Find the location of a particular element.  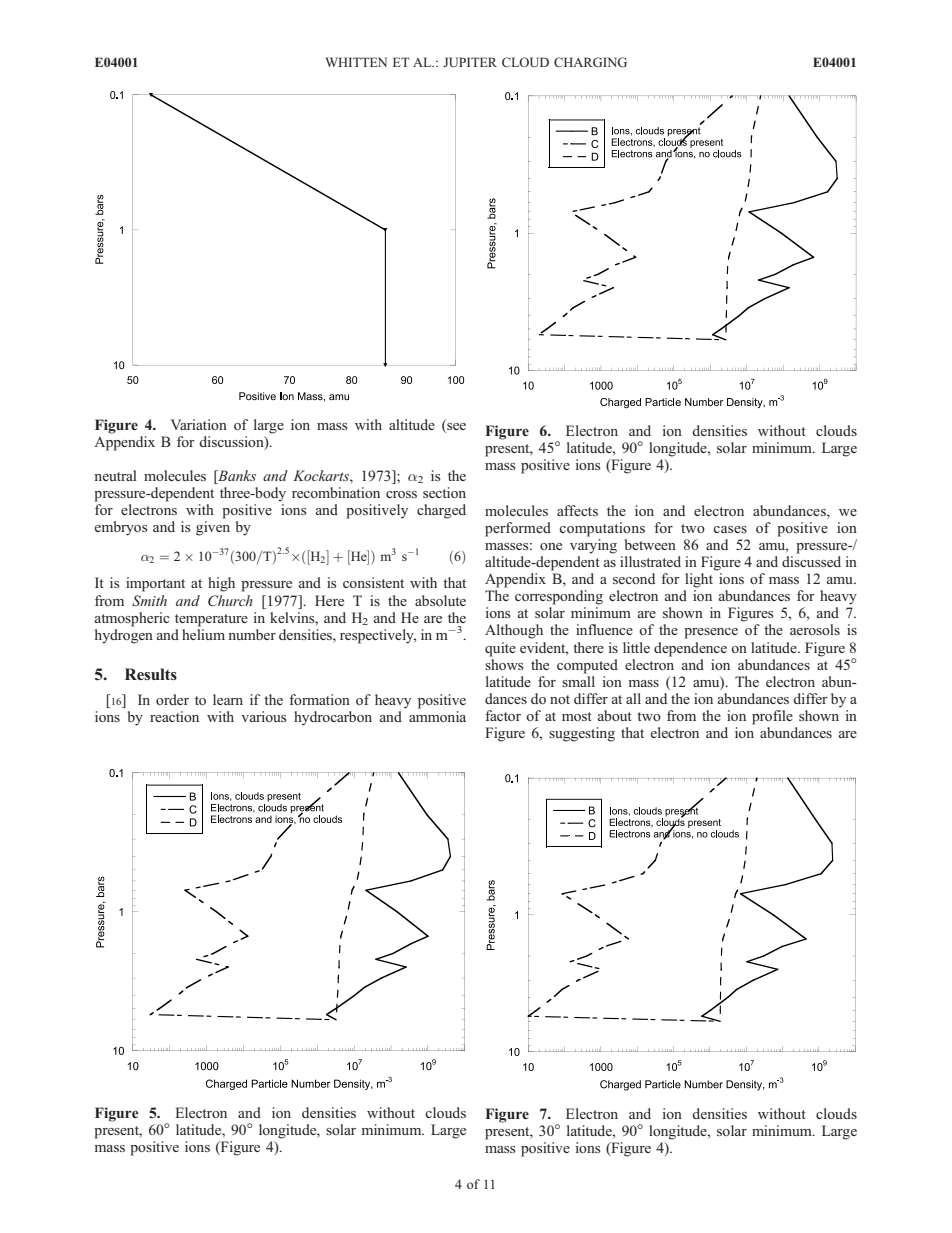

JUPITER is located at coordinates (470, 62).
